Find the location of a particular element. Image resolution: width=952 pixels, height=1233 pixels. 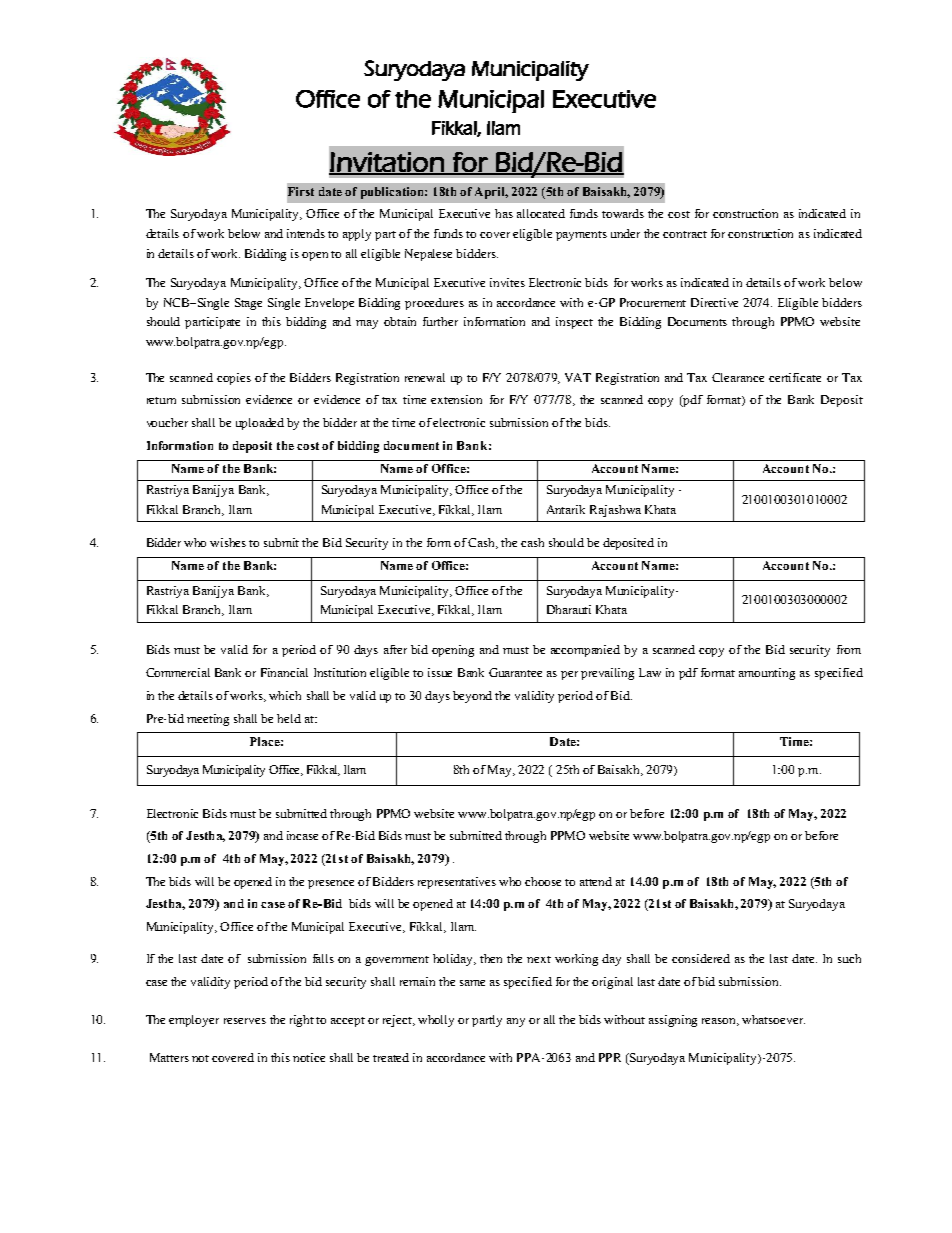

Guarantee is located at coordinates (515, 672).
